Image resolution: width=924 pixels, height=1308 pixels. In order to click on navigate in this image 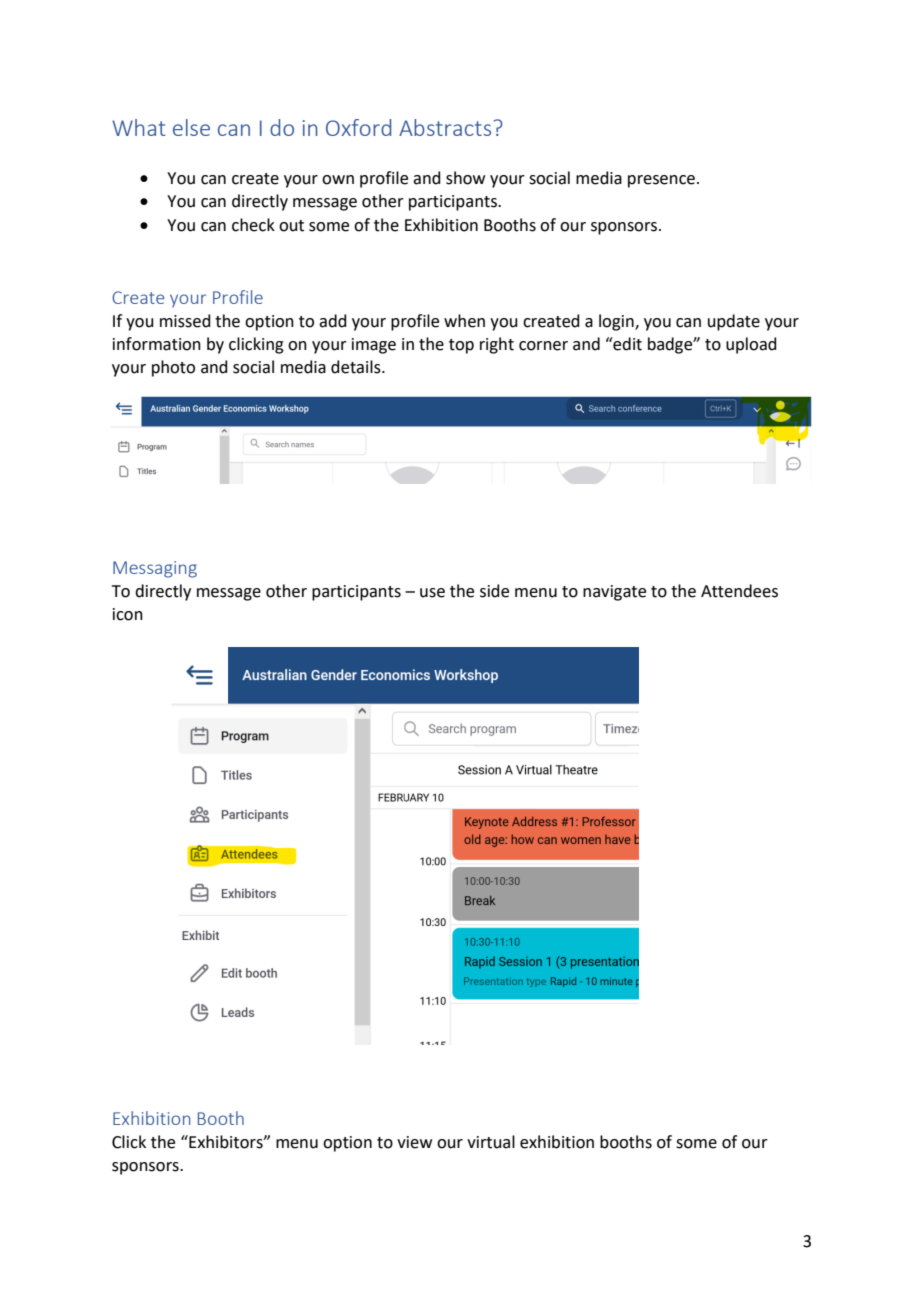, I will do `click(614, 593)`.
